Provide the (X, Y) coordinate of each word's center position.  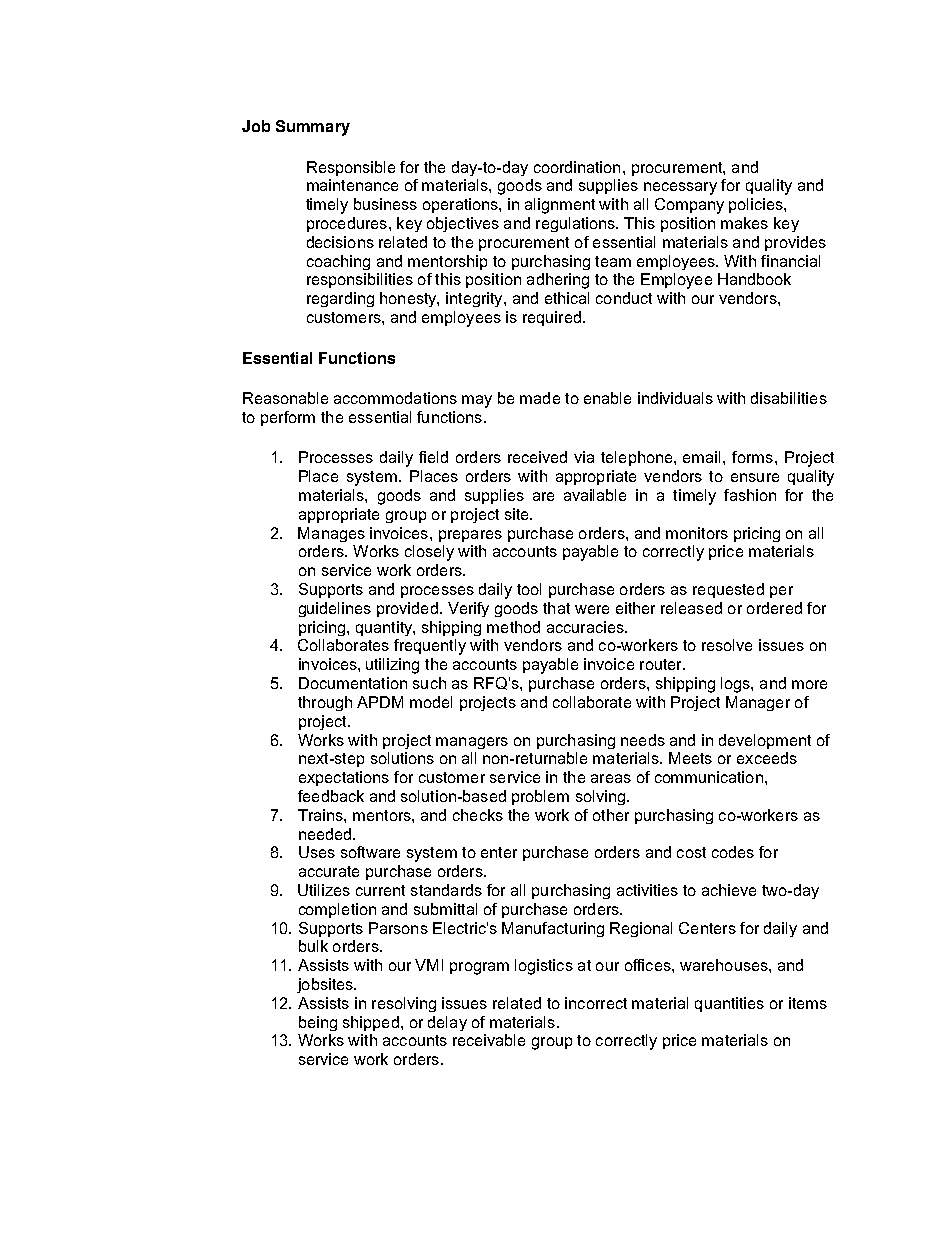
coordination (577, 167)
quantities (729, 1004)
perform (288, 418)
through (325, 703)
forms (752, 457)
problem (540, 797)
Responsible (351, 168)
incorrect (596, 1003)
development (765, 741)
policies (757, 205)
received (537, 457)
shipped (371, 1023)
